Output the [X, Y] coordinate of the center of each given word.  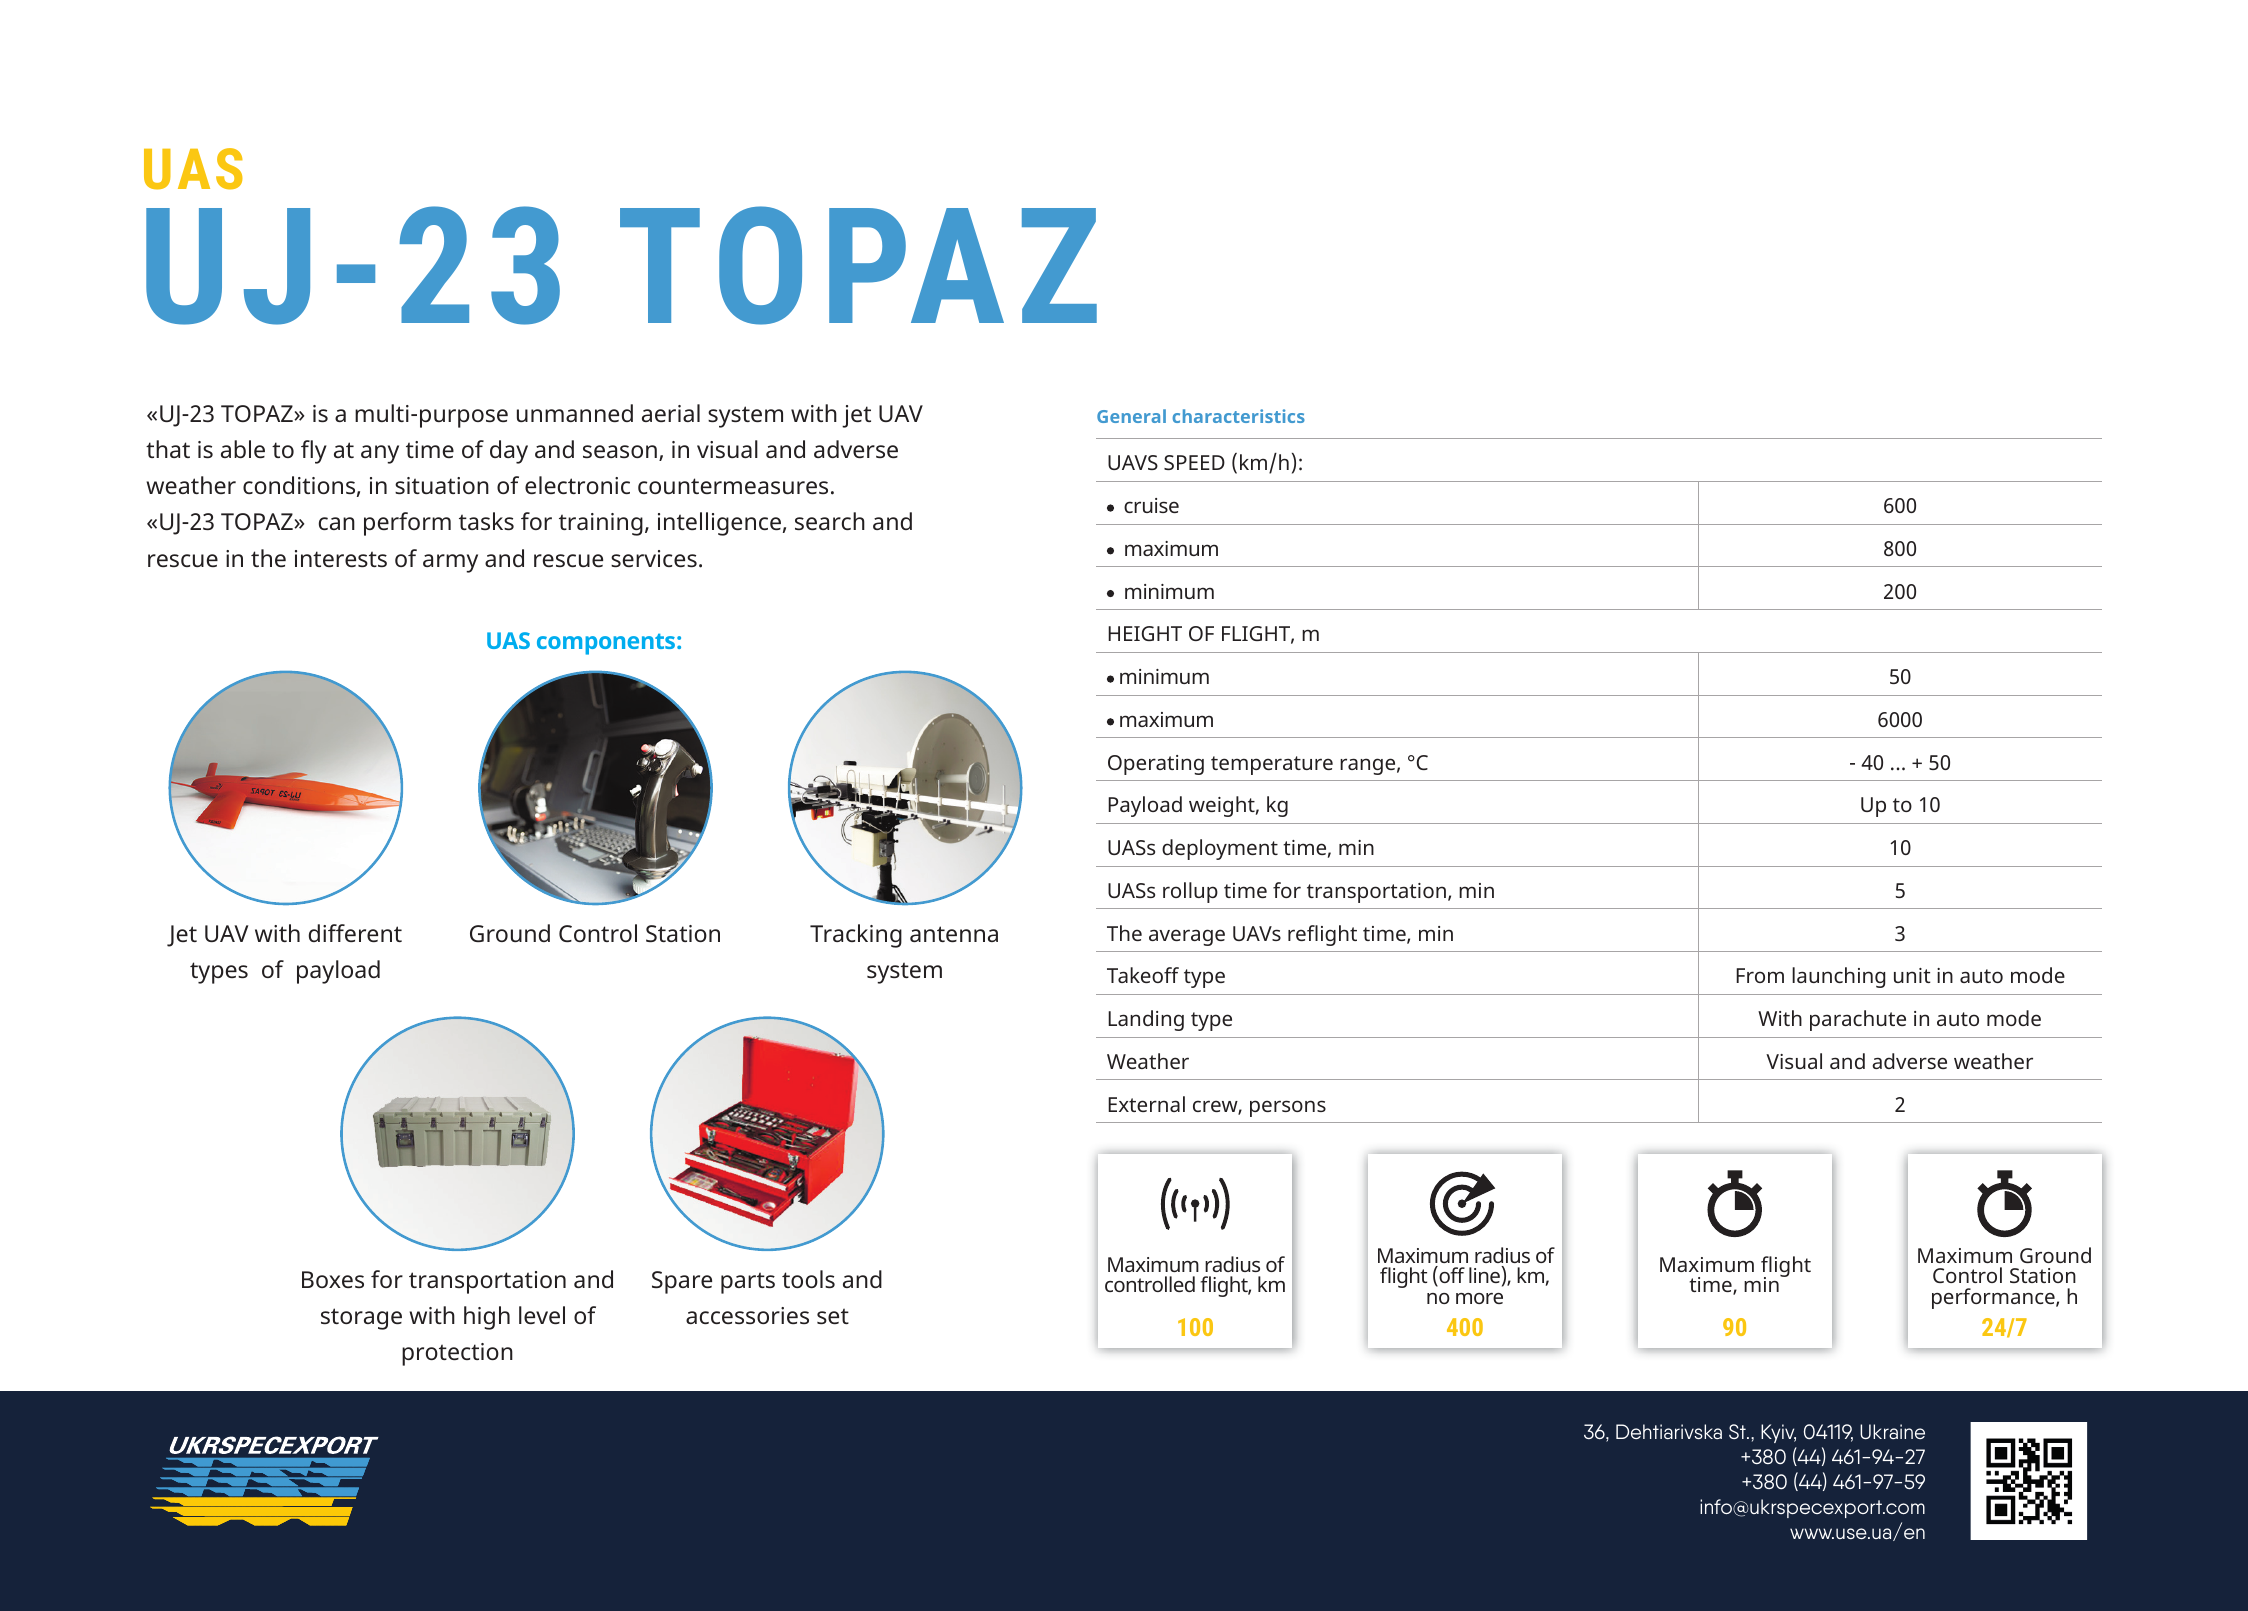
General [1131, 416]
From [1760, 975]
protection [457, 1354]
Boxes [333, 1279]
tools [808, 1279]
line [1485, 1274]
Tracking [856, 936]
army [450, 563]
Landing [1146, 1020]
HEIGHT [1145, 633]
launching [1838, 977]
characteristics [1239, 416]
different [355, 933]
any [380, 454]
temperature [1272, 765]
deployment [1220, 849]
